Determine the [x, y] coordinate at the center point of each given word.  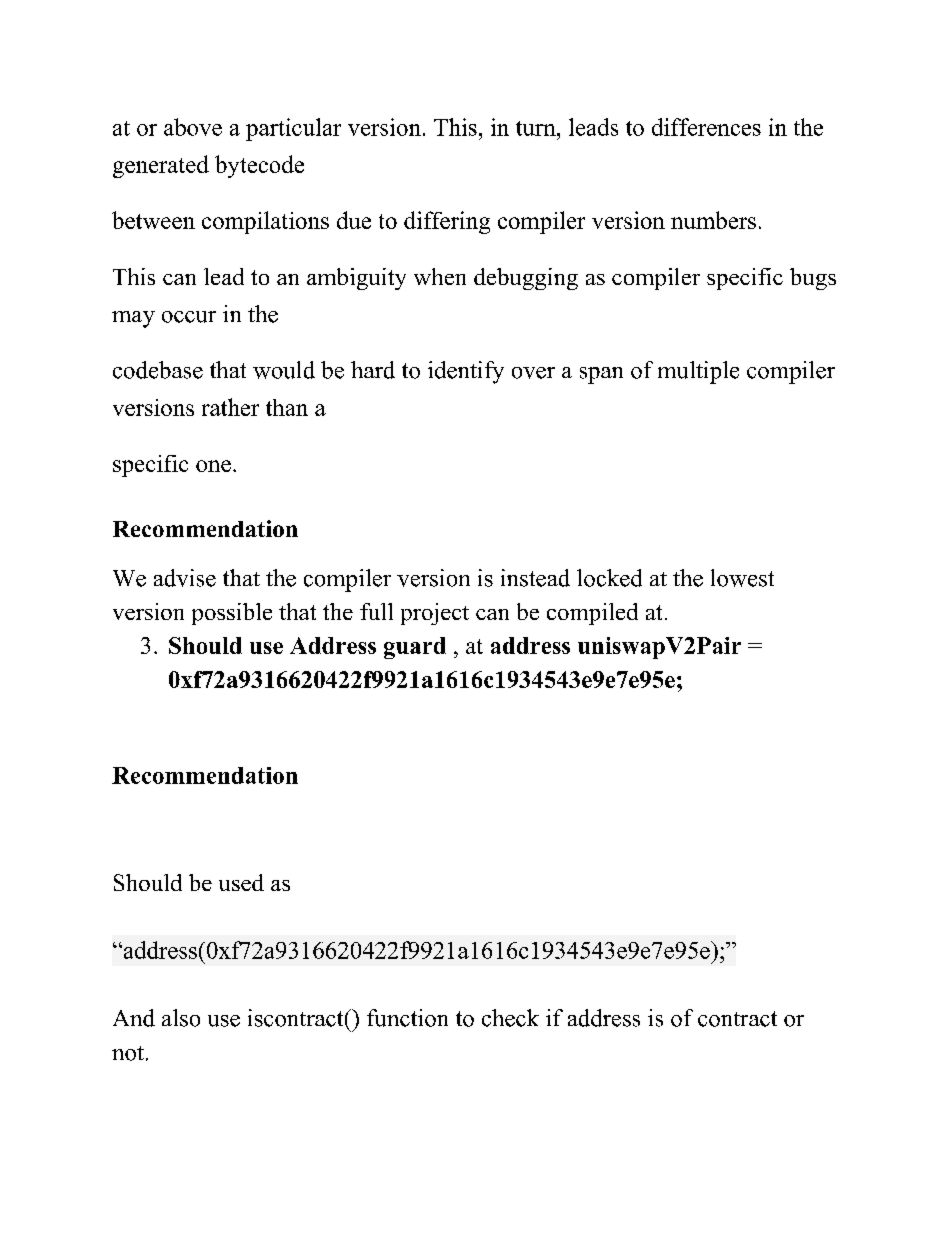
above [193, 127]
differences [706, 127]
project [435, 614]
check [510, 1018]
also [181, 1018]
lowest [742, 578]
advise [185, 578]
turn [537, 128]
